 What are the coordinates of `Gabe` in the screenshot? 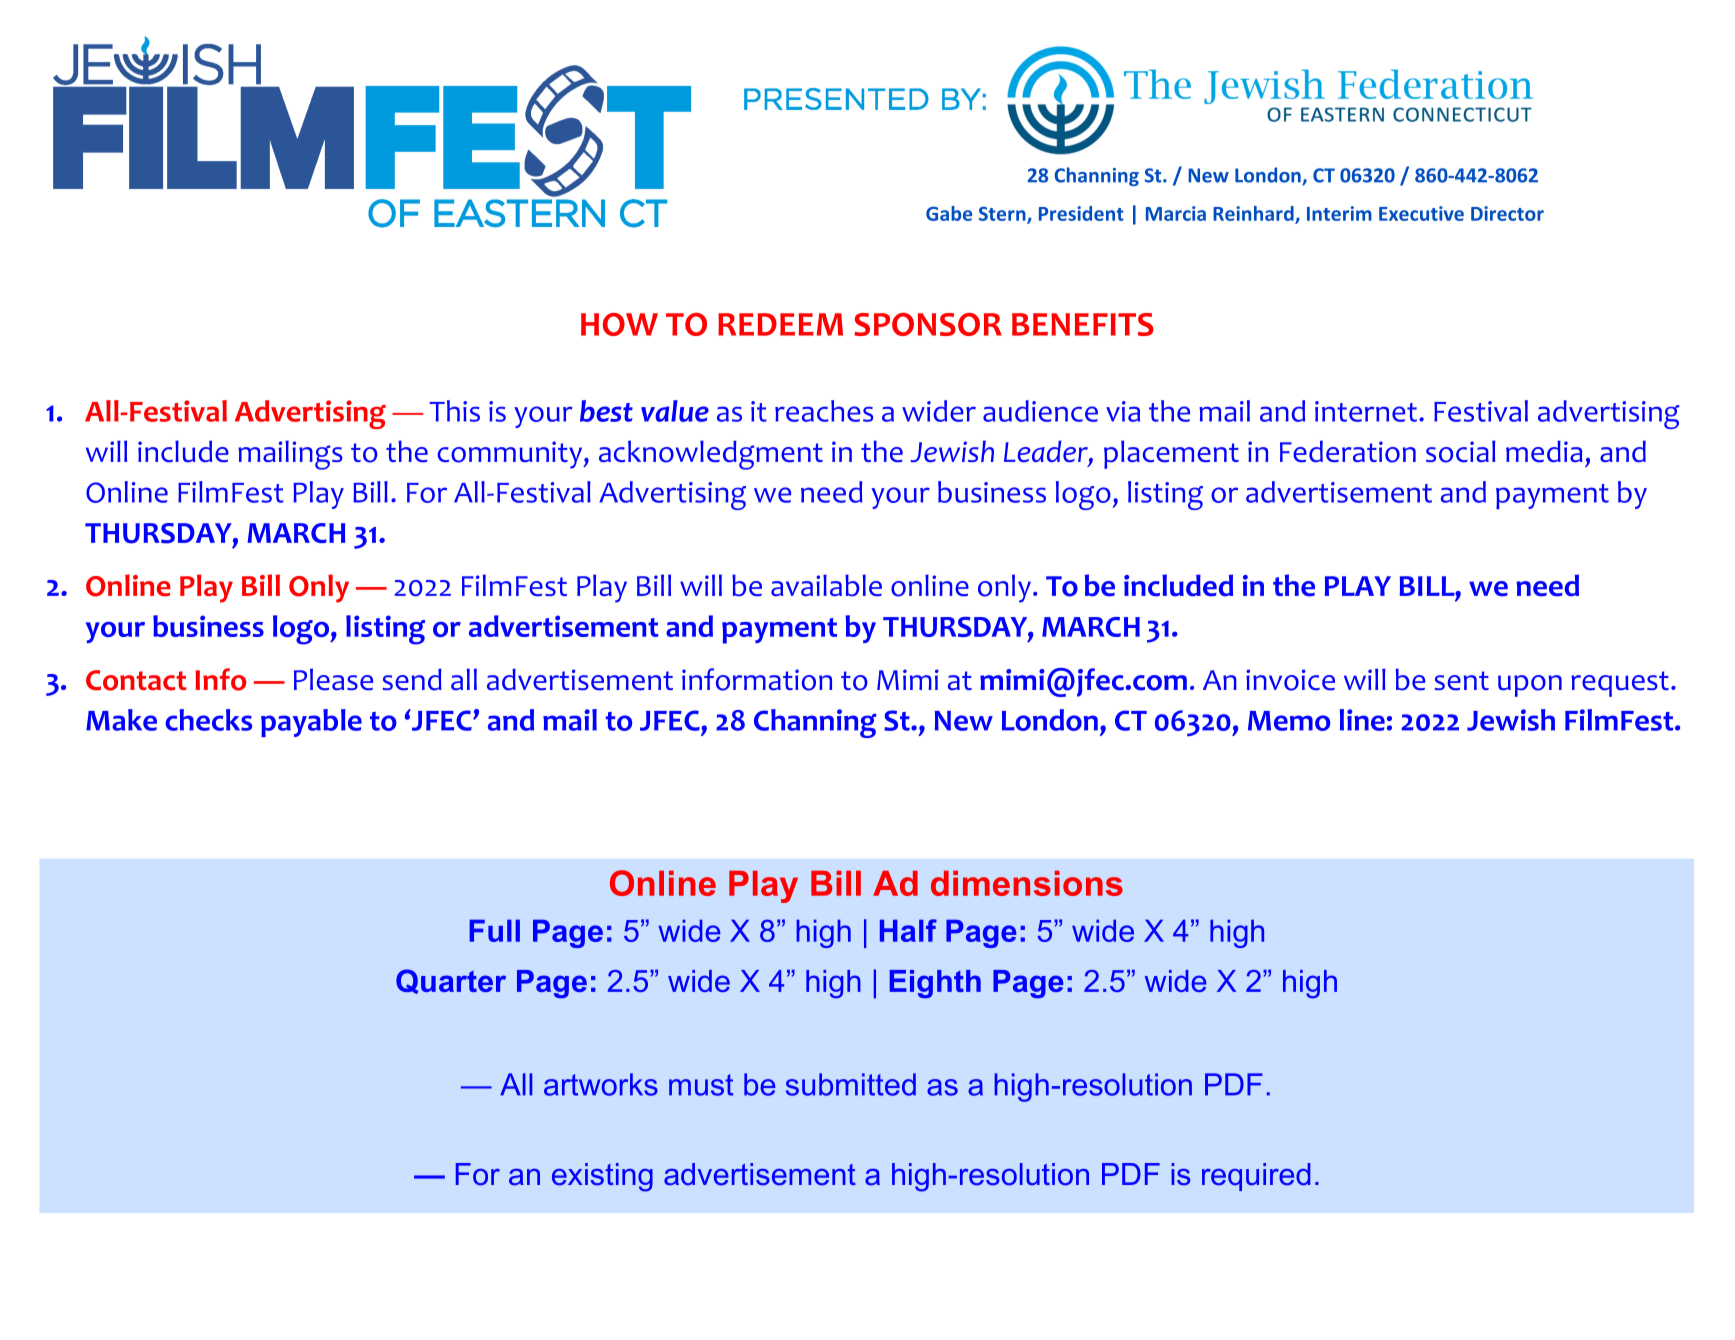 It's located at (949, 213).
